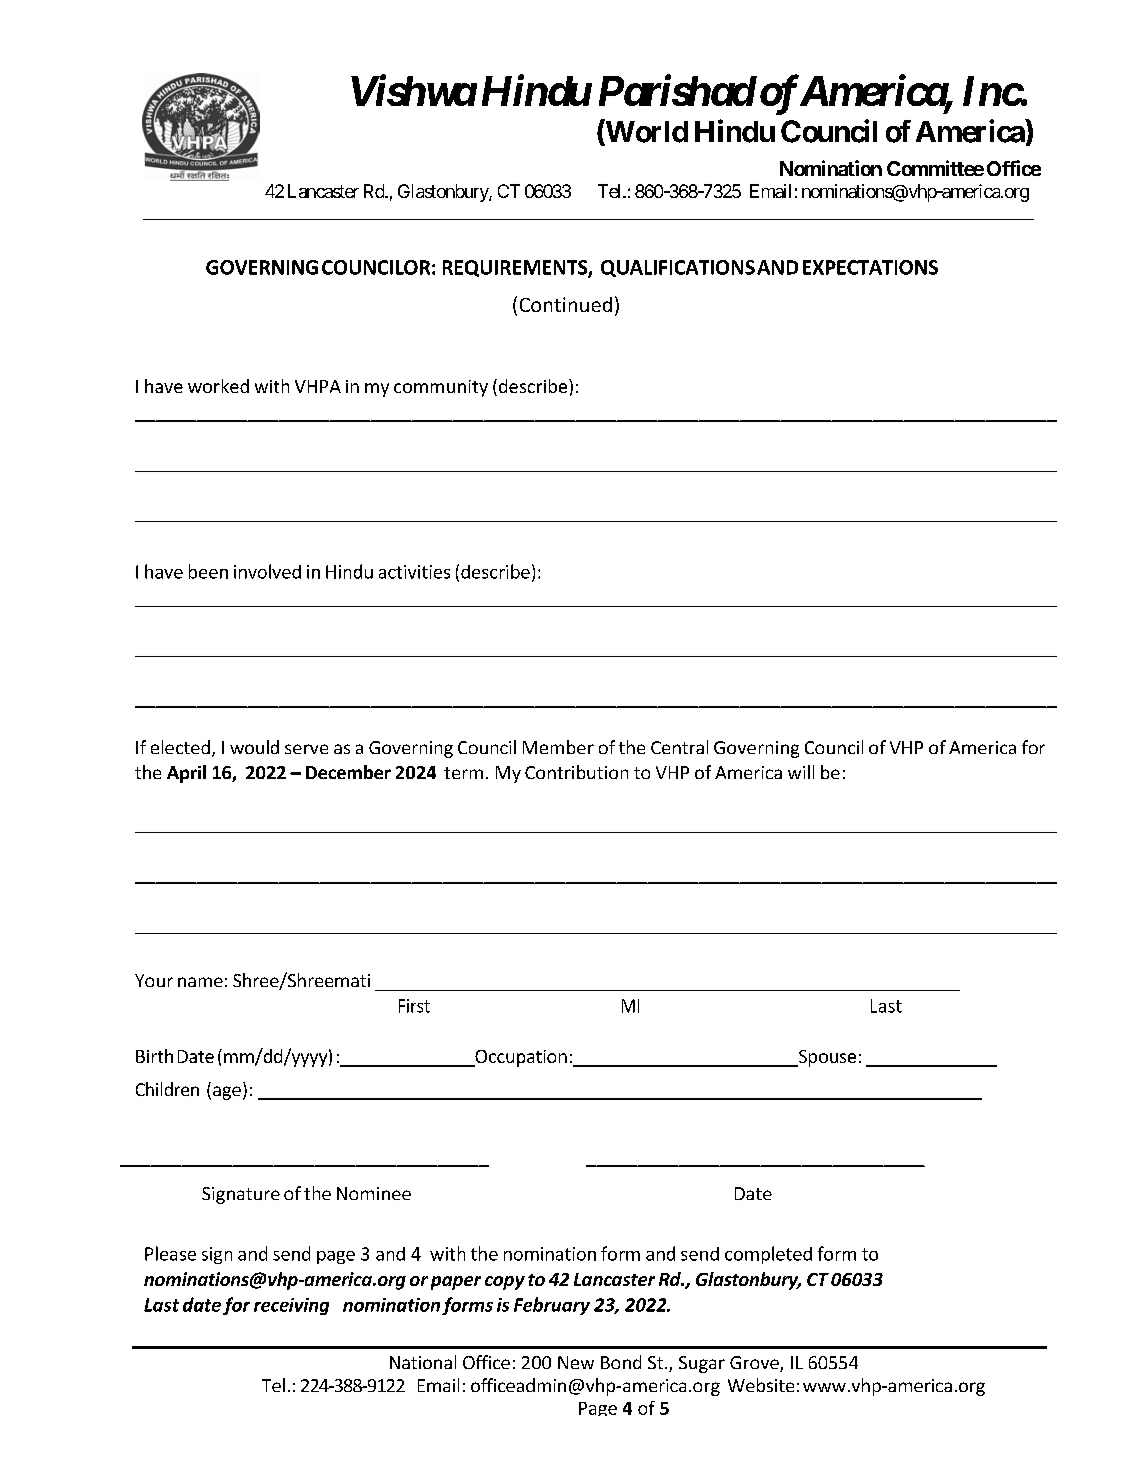 This screenshot has width=1145, height=1482. I want to click on Grove, so click(755, 1364).
